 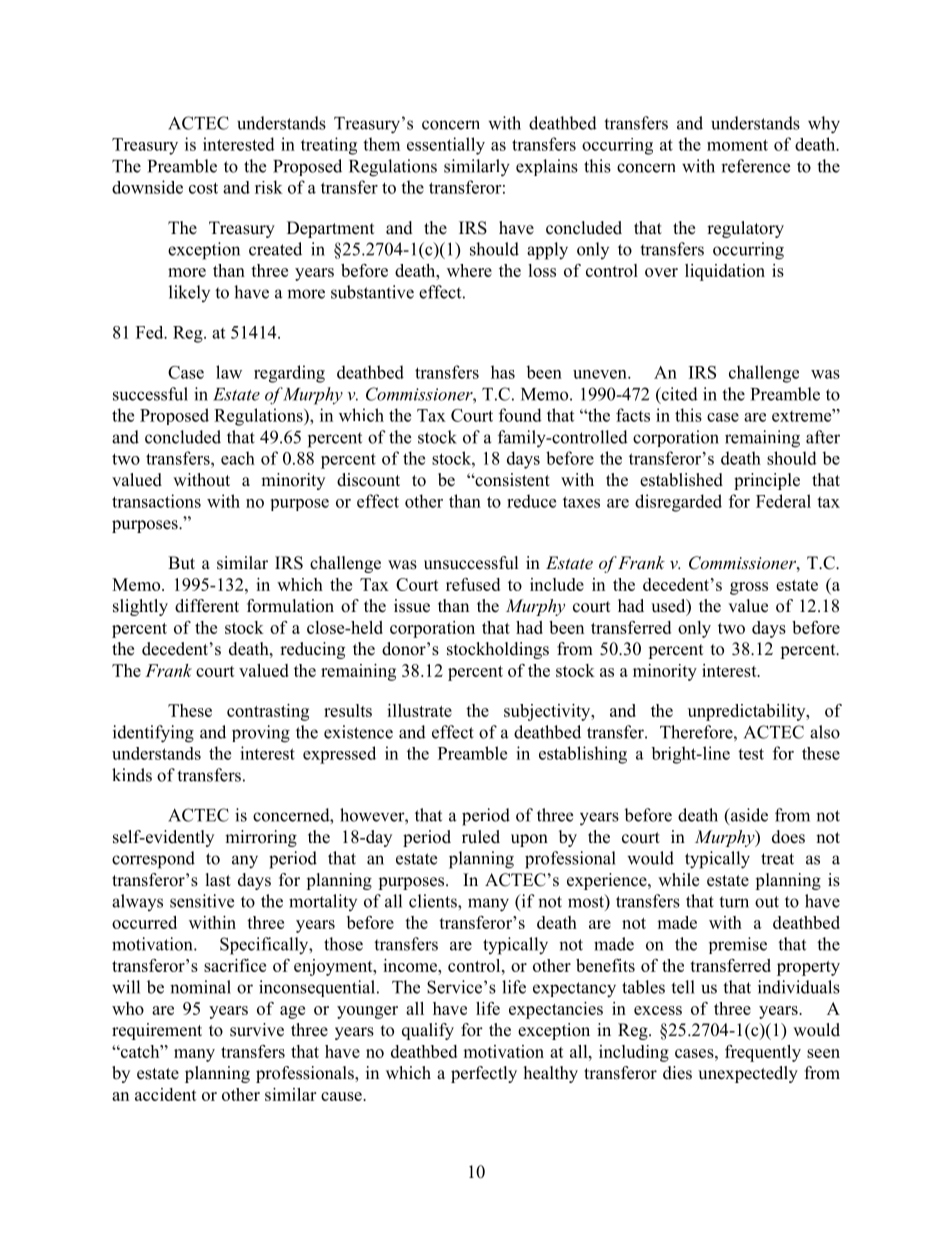 What do you see at coordinates (412, 606) in the screenshot?
I see `issue` at bounding box center [412, 606].
